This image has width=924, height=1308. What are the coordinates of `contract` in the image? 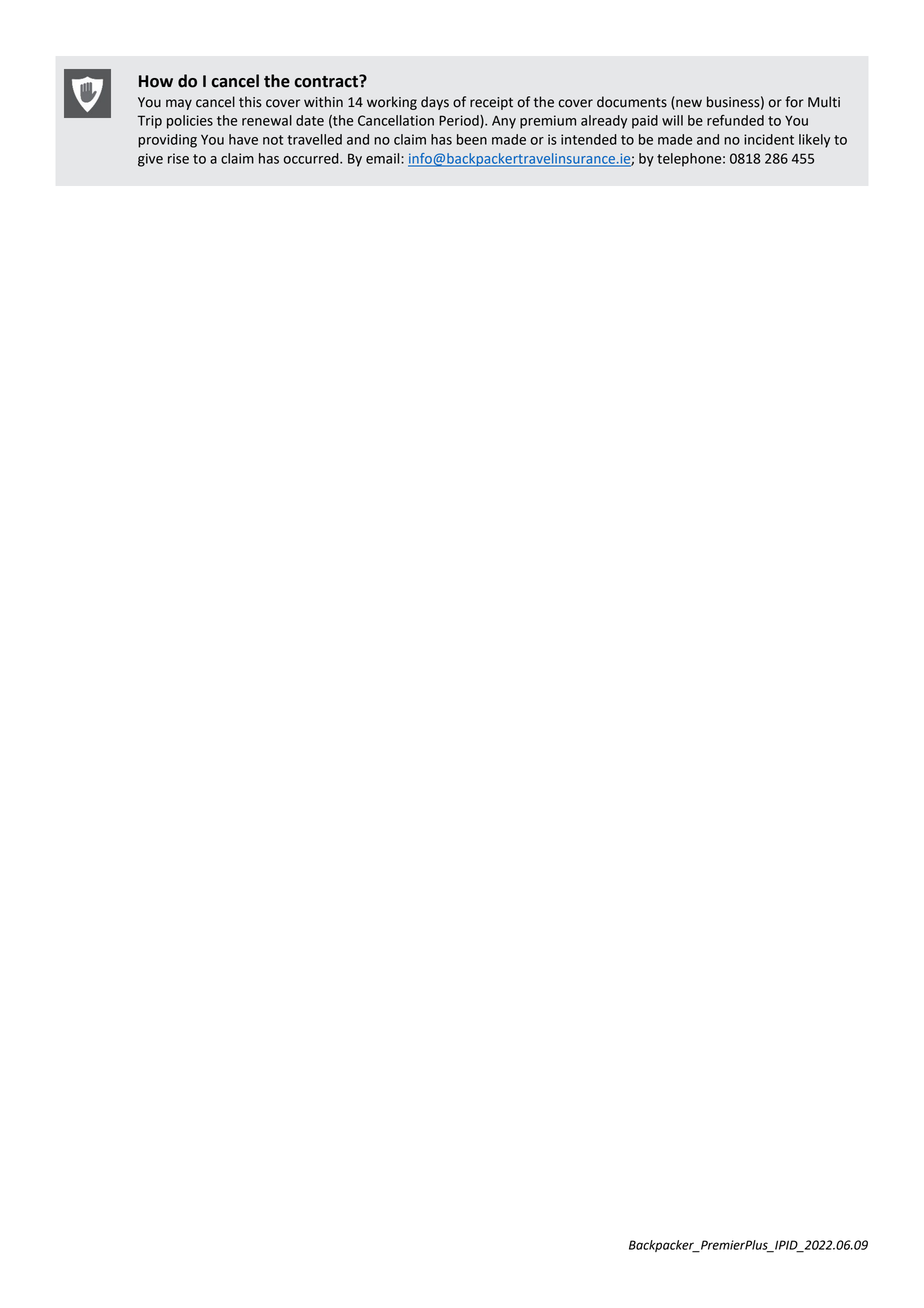 It's located at (327, 81).
